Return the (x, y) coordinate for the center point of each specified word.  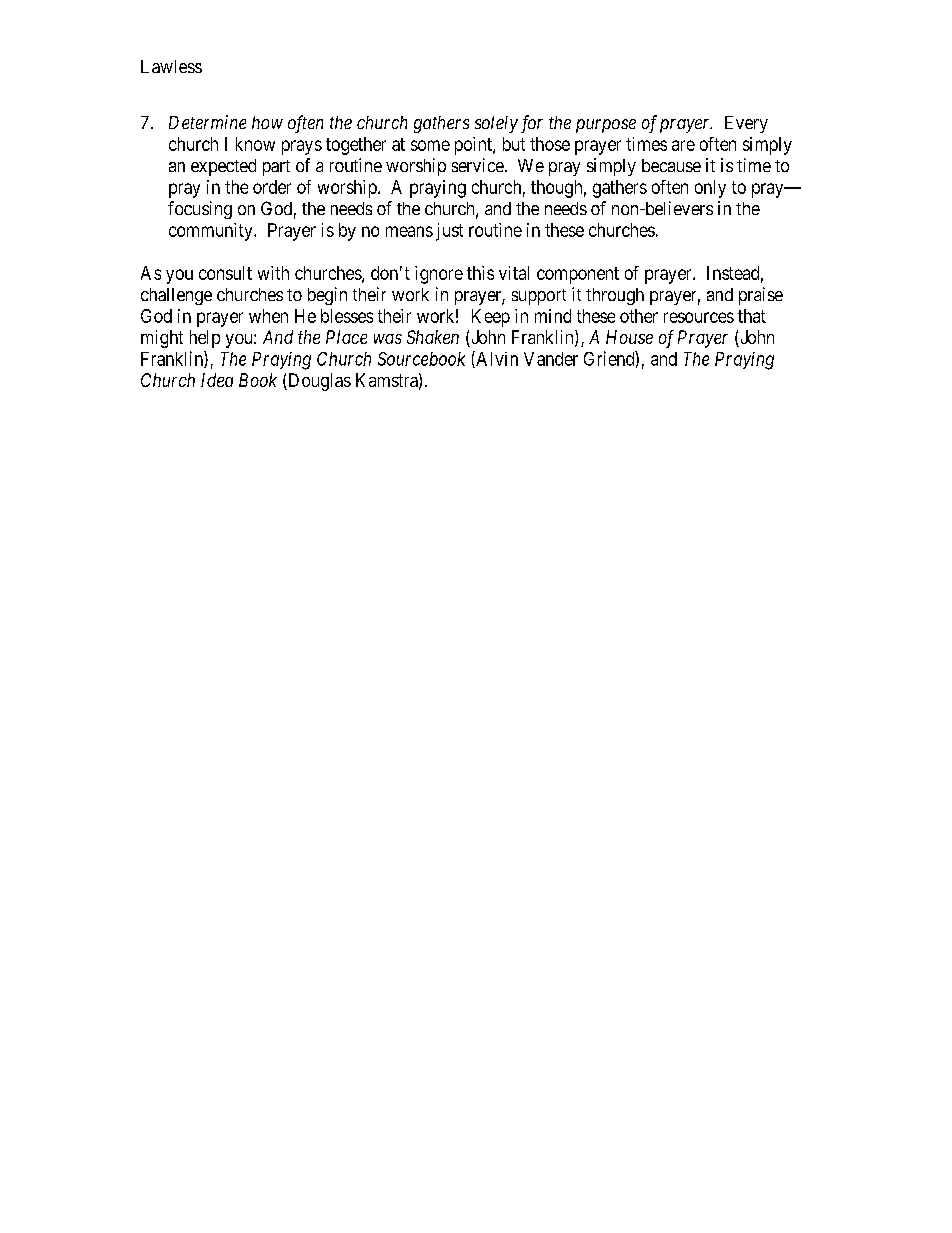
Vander (551, 359)
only (710, 189)
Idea (217, 380)
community (212, 232)
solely (496, 124)
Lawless (171, 66)
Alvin (496, 359)
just (449, 232)
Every (746, 124)
